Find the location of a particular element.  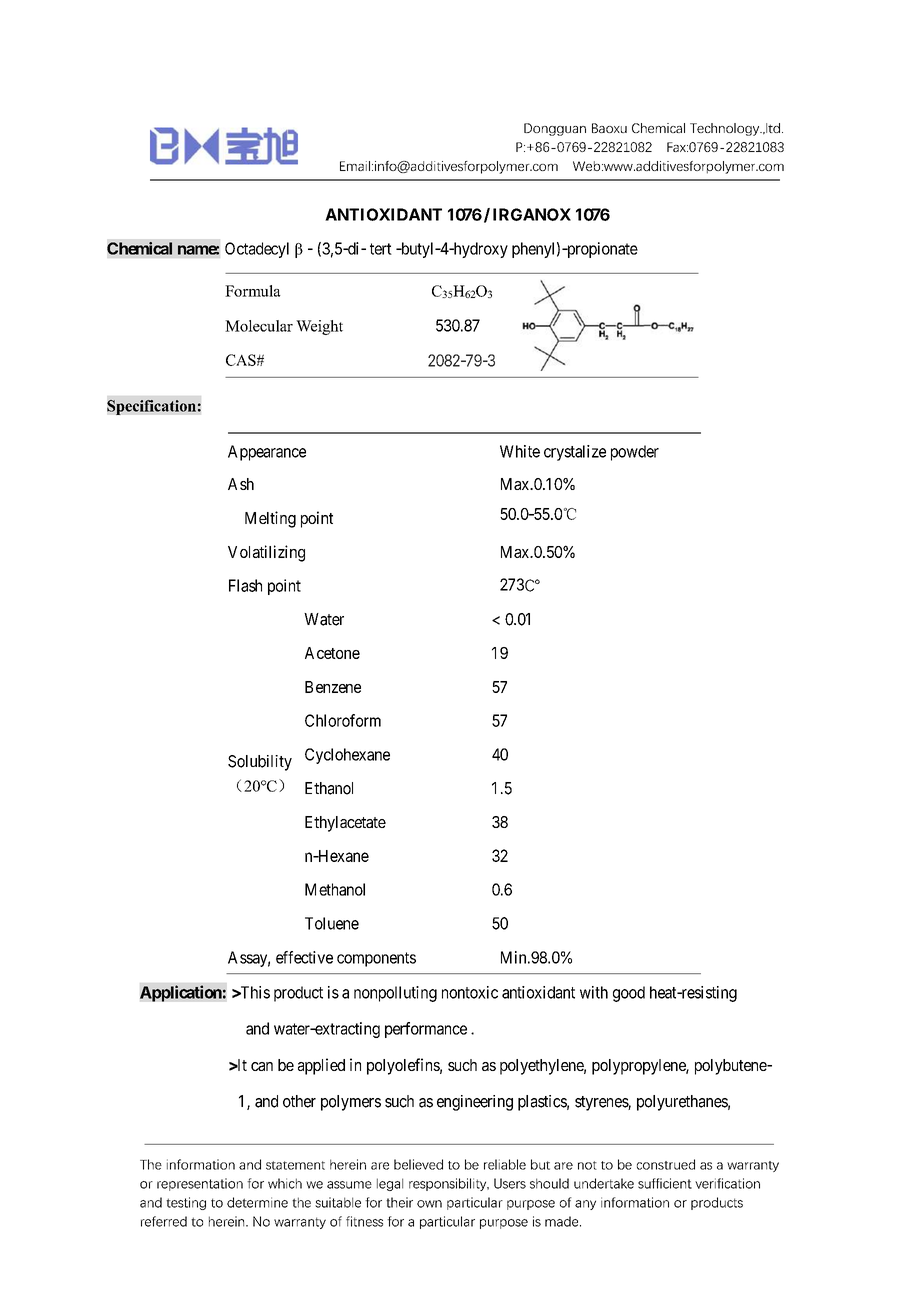

White is located at coordinates (520, 451).
